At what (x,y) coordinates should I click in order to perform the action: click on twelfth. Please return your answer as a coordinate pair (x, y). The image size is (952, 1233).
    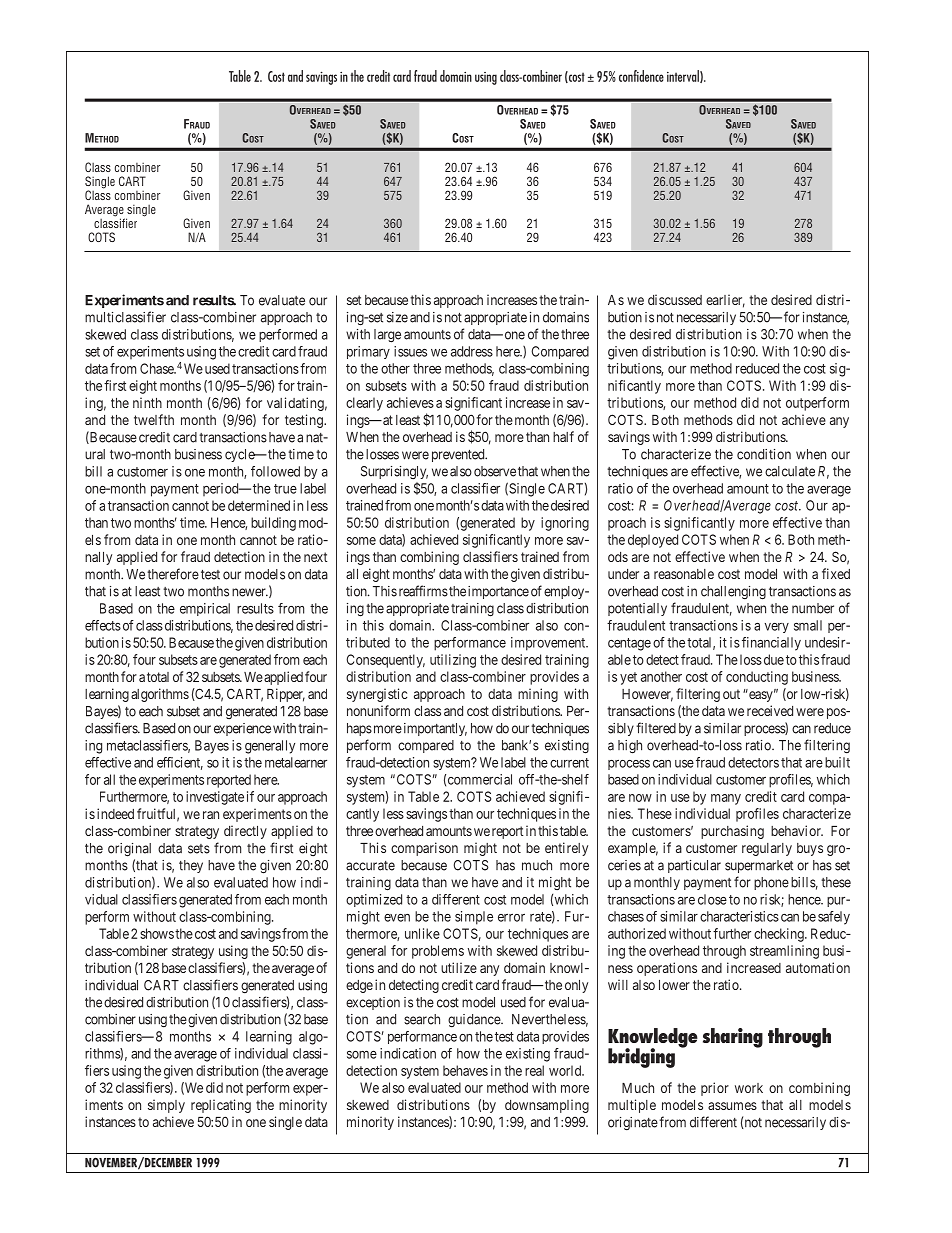
    Looking at the image, I should click on (154, 419).
